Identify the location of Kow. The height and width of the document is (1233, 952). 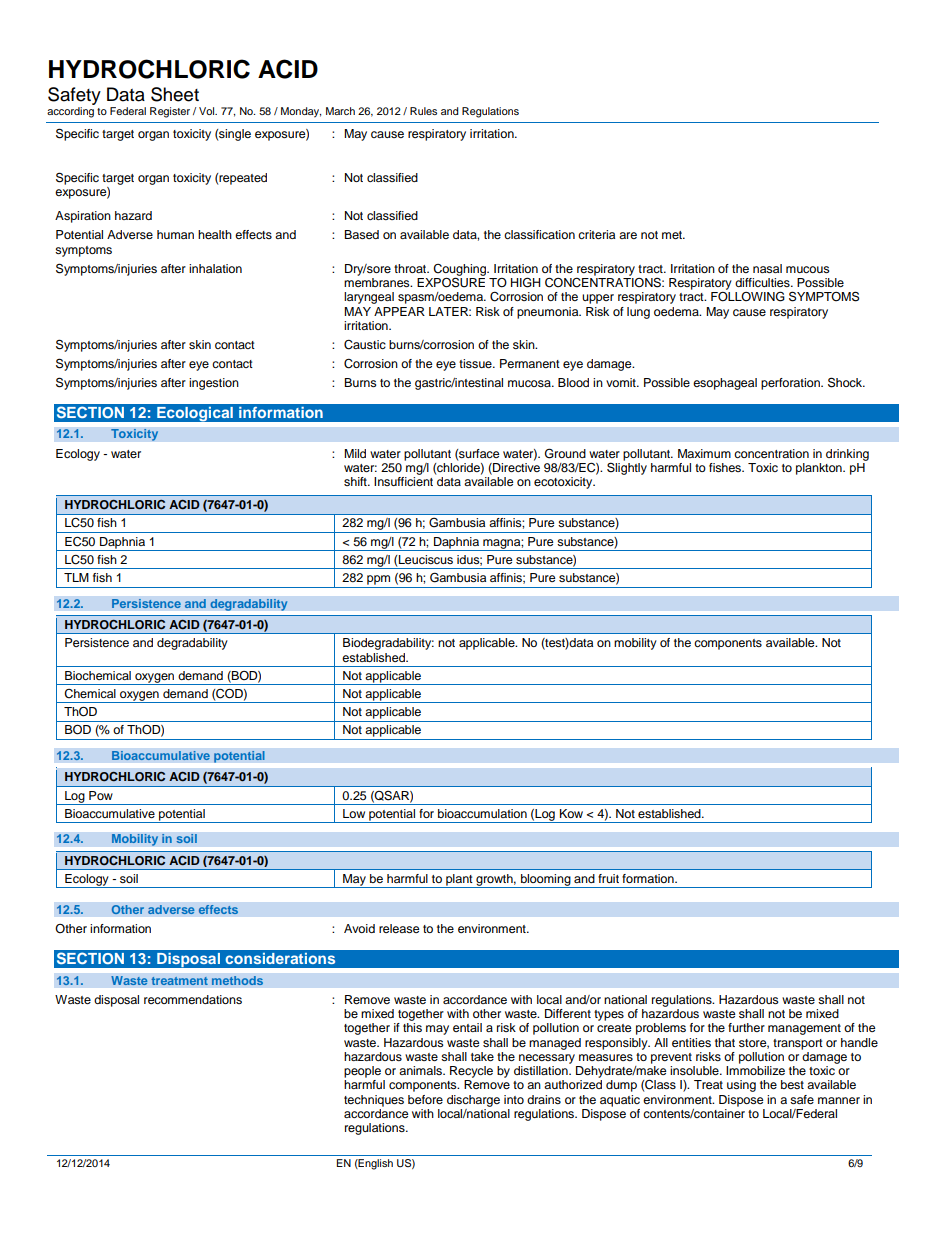
(571, 813).
